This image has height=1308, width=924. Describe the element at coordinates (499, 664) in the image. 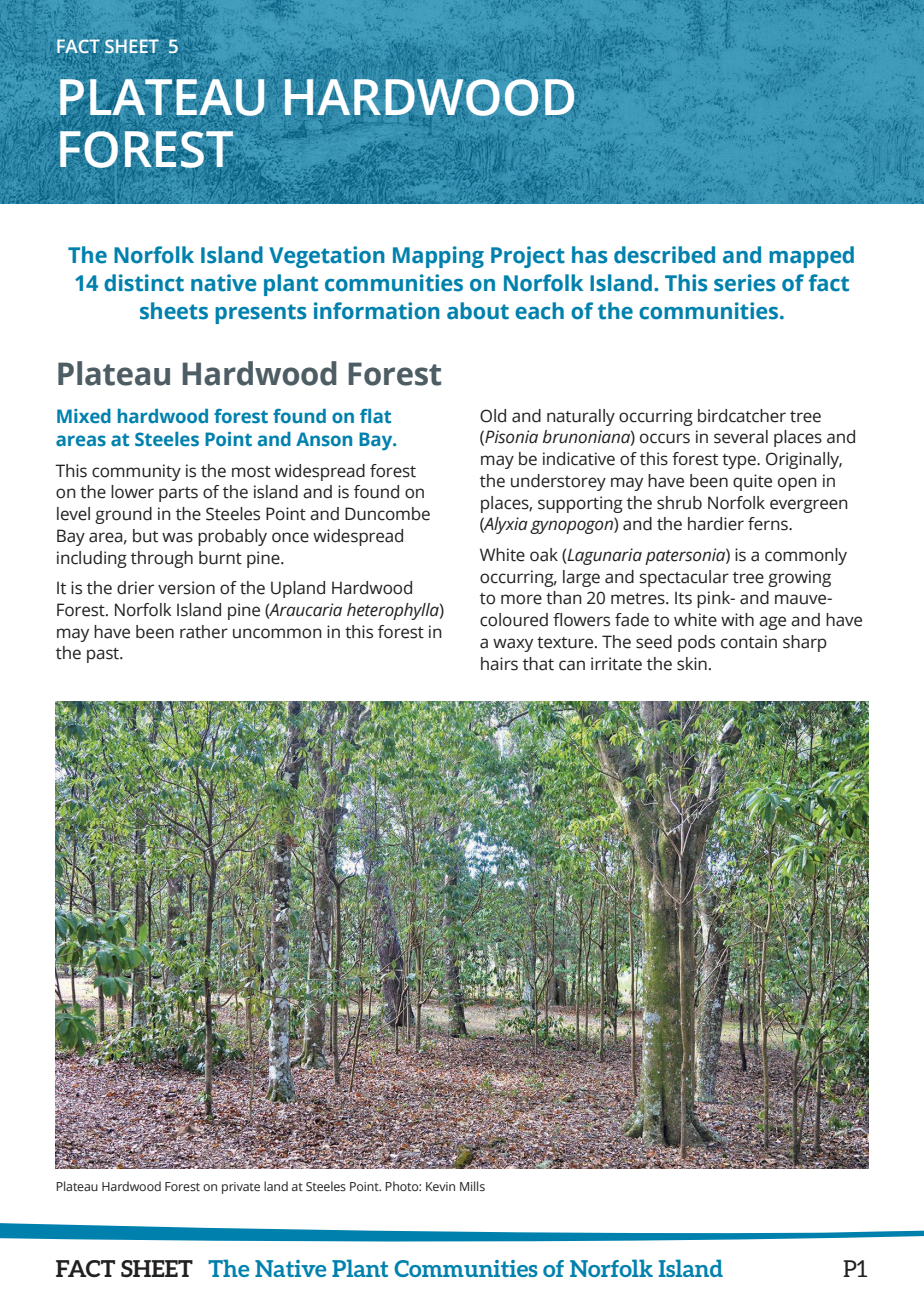

I see `hairs` at that location.
